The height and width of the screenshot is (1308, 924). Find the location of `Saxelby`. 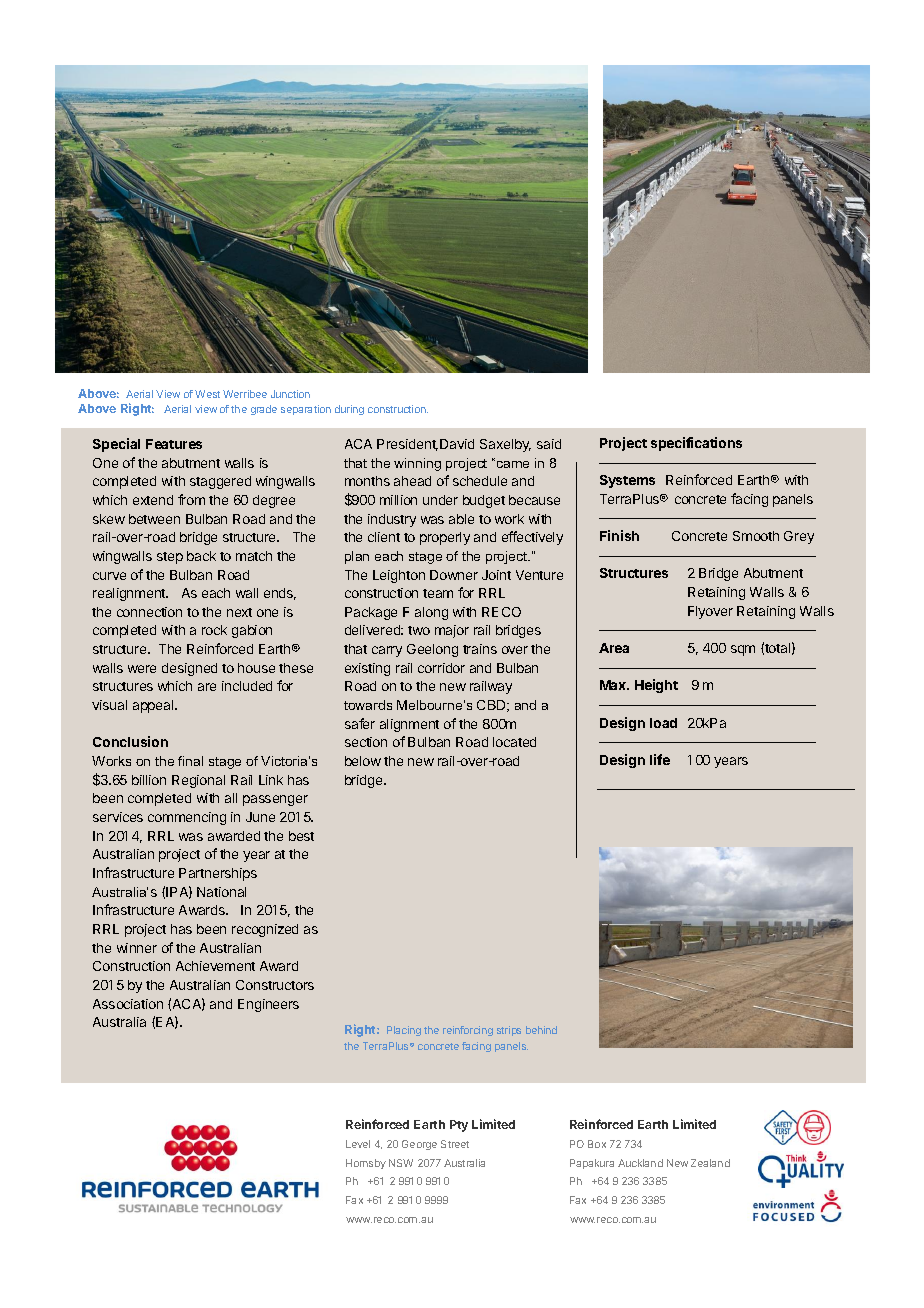

Saxelby is located at coordinates (505, 445).
